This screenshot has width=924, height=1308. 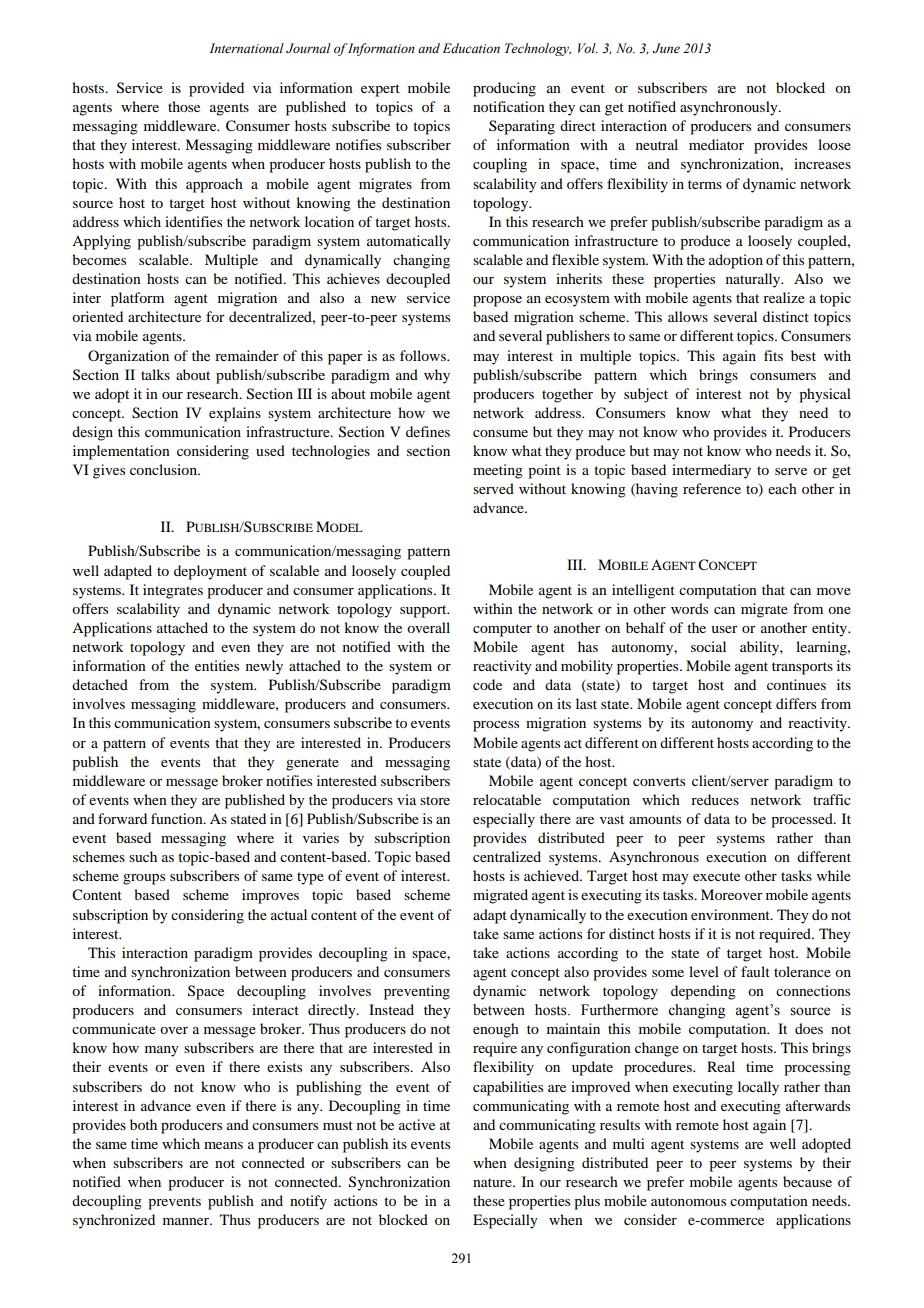 What do you see at coordinates (155, 374) in the screenshot?
I see `talks` at bounding box center [155, 374].
